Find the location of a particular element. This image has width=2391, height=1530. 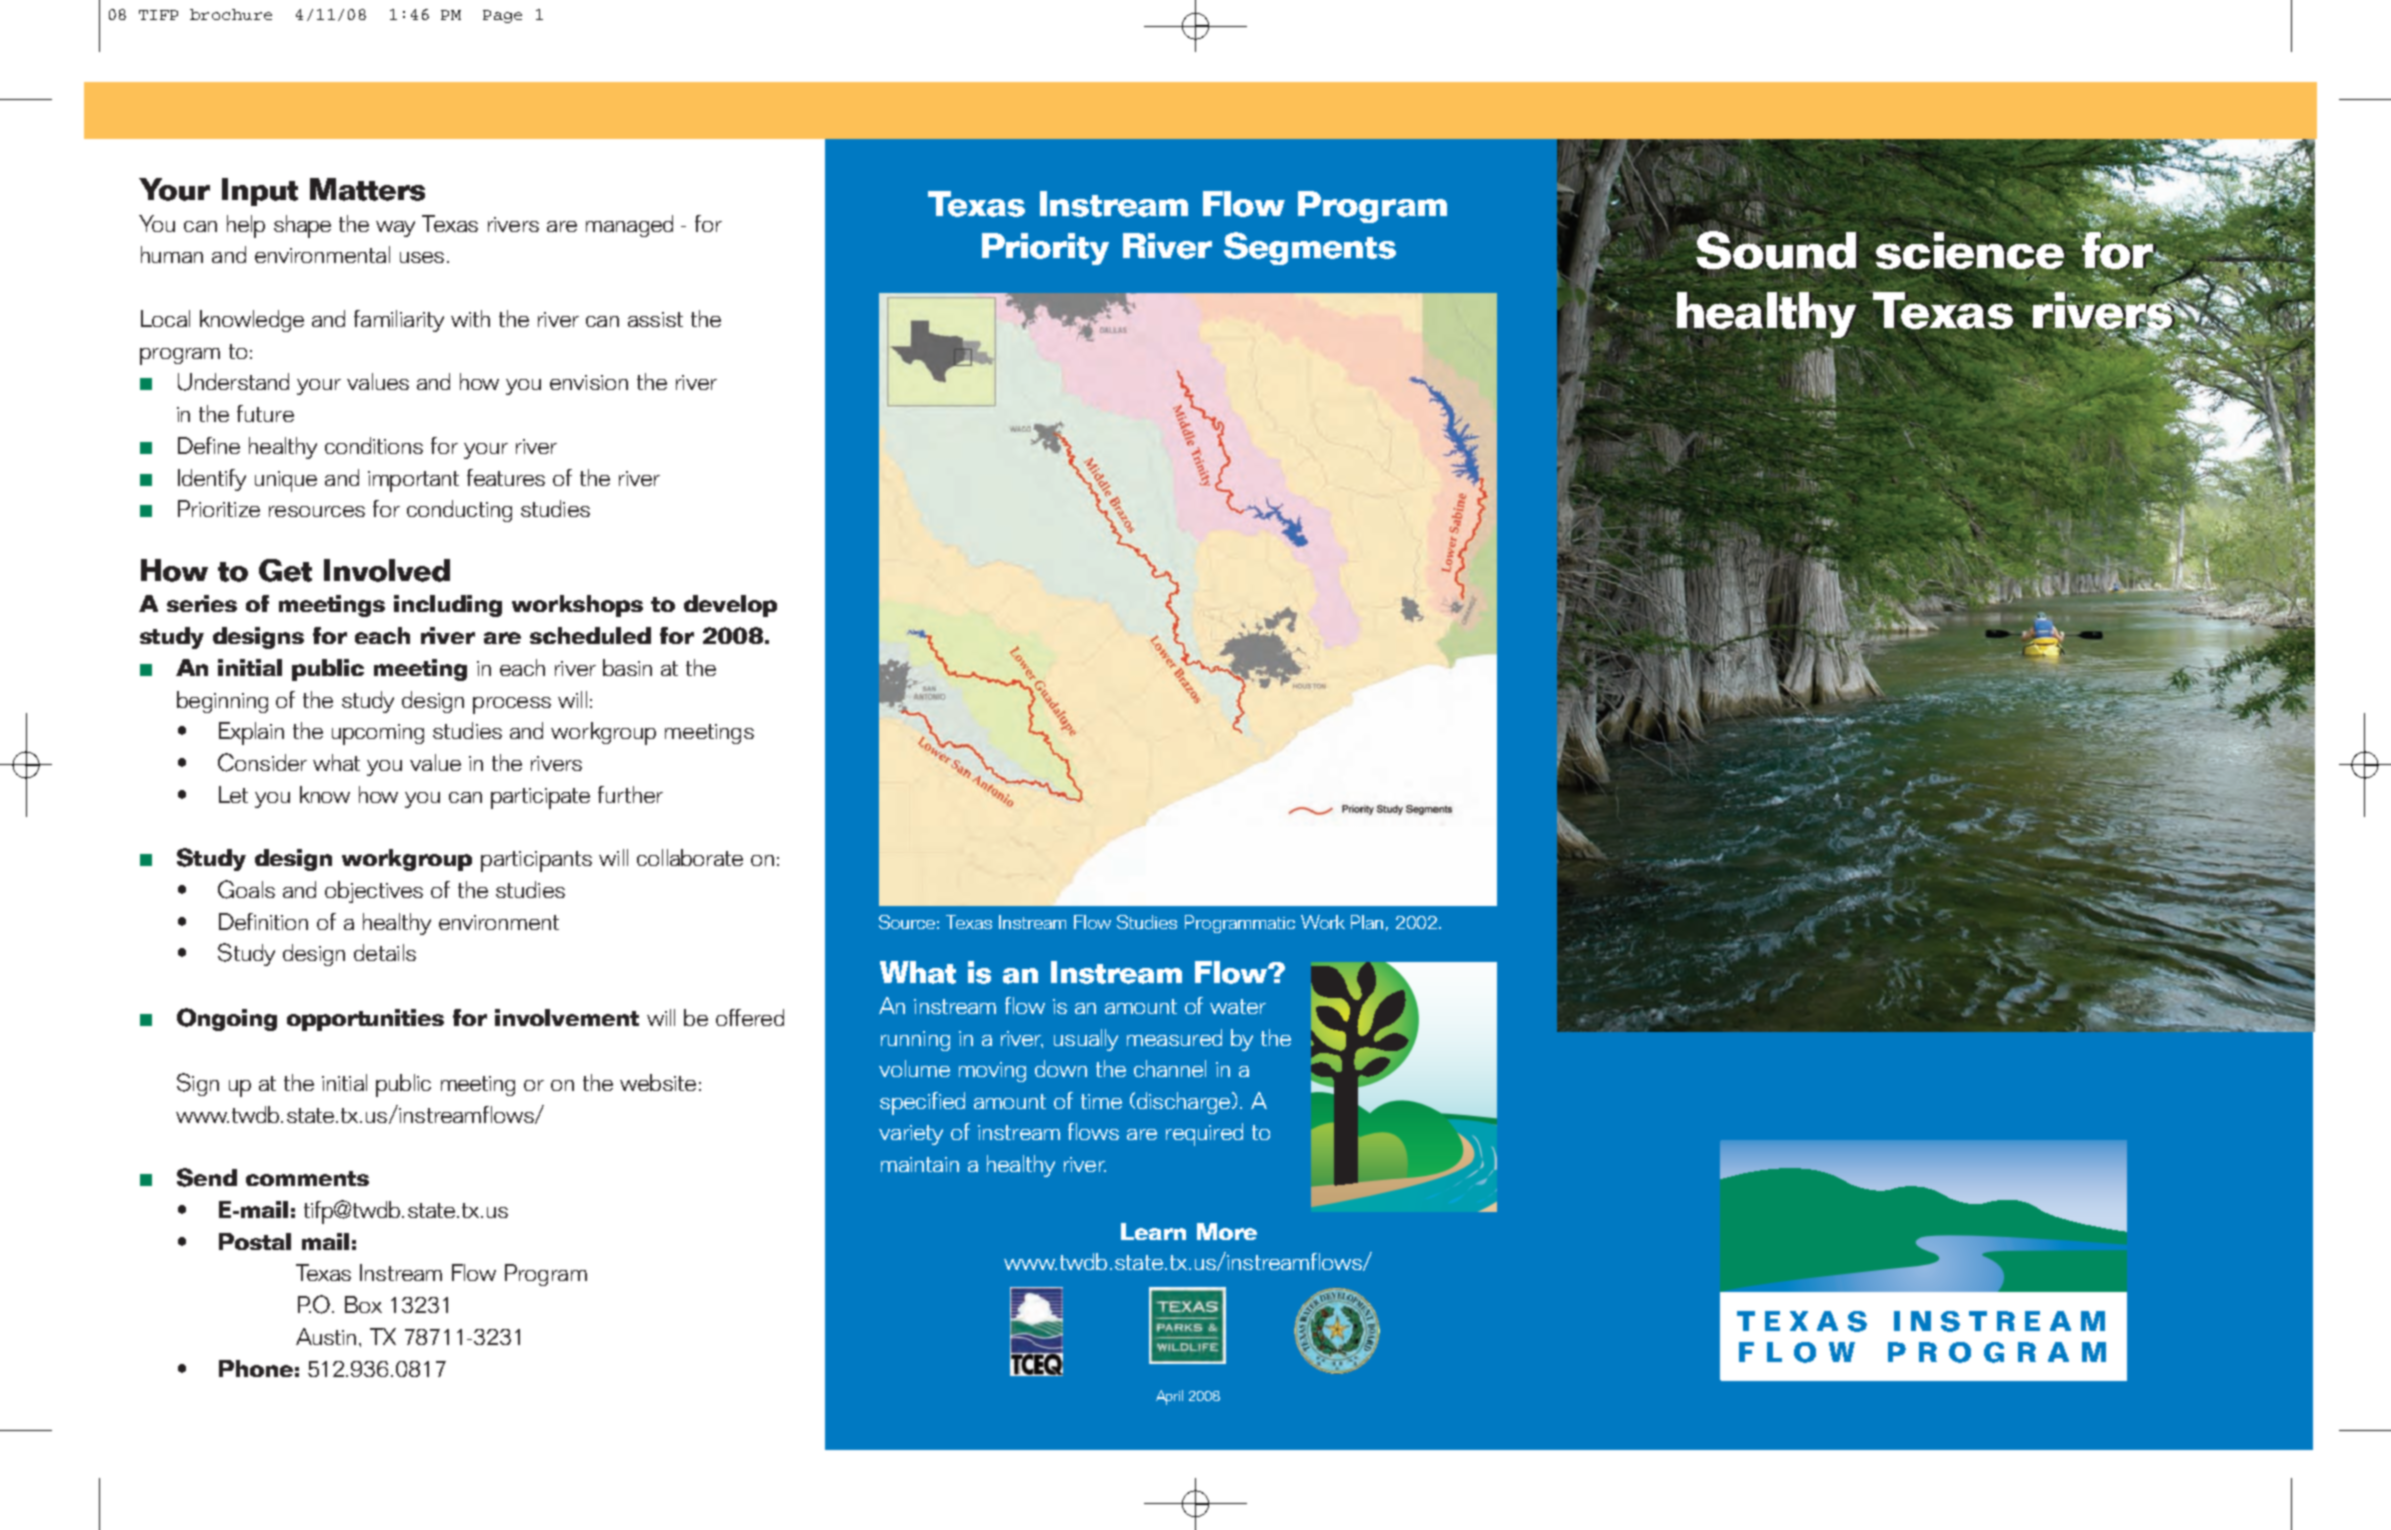

Plan is located at coordinates (1367, 922).
